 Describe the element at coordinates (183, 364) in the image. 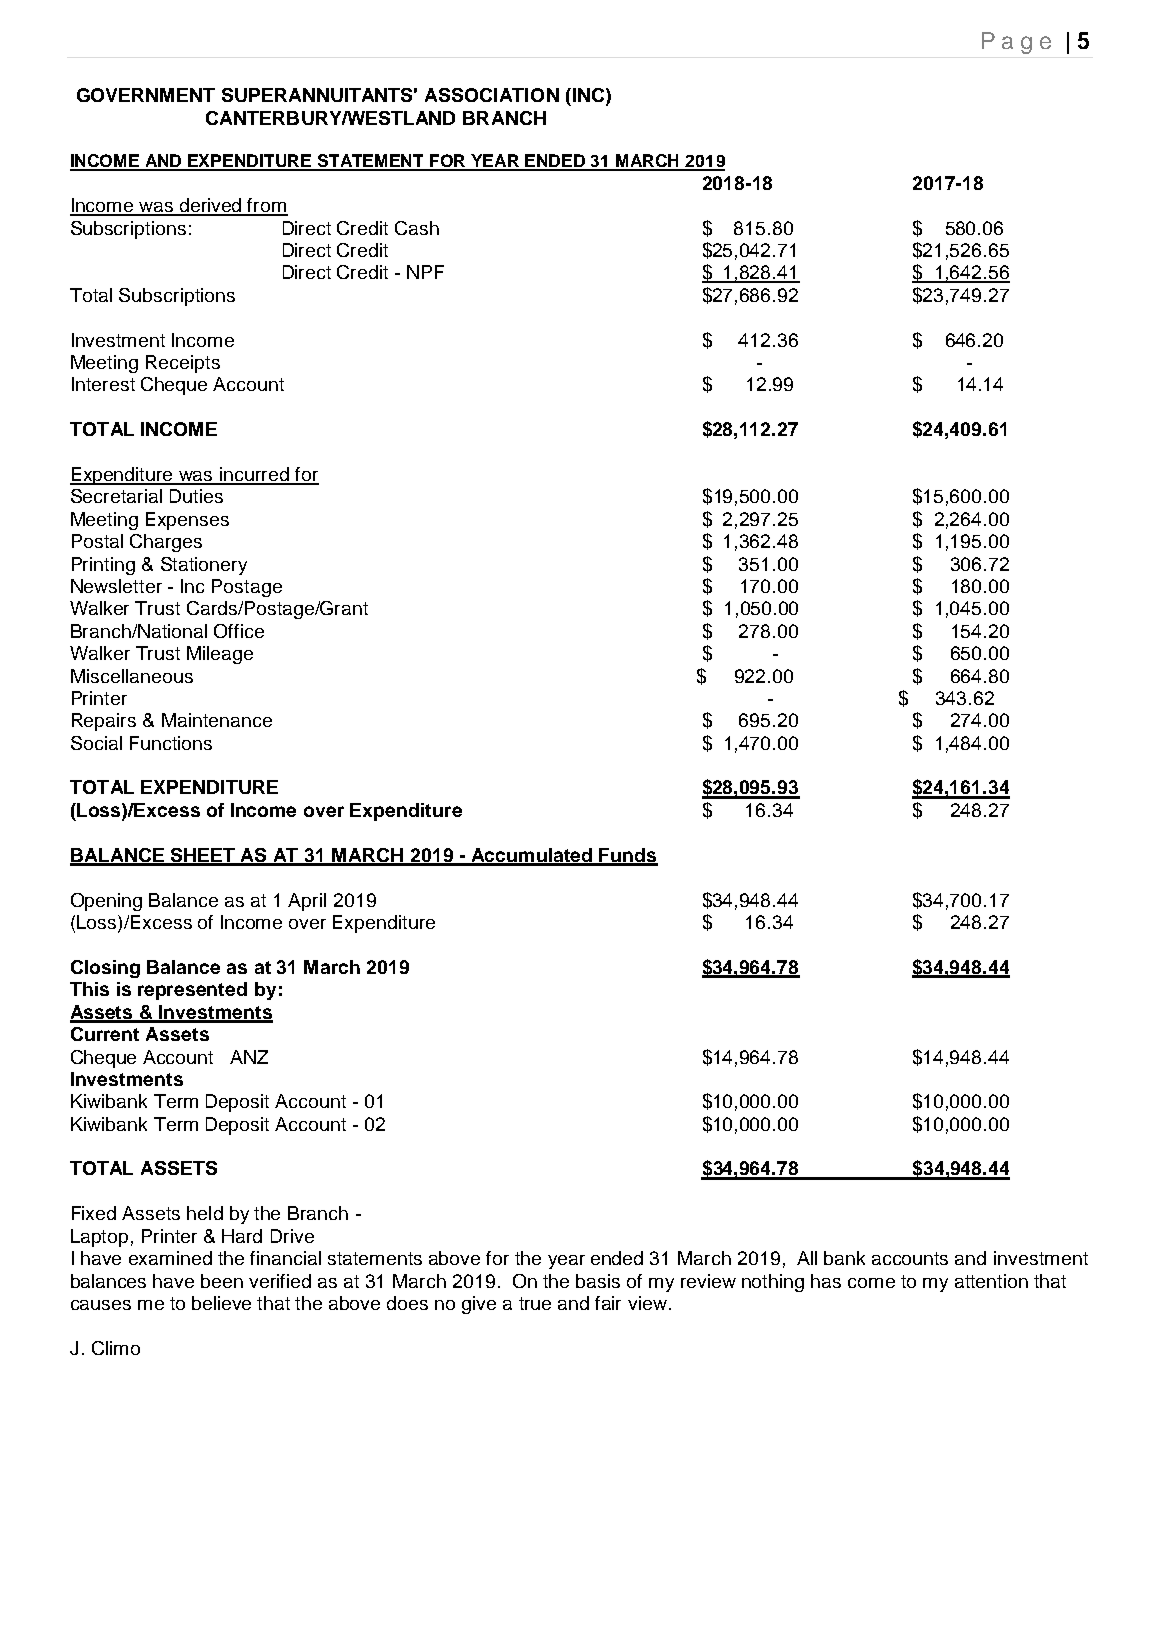

I see `Receipts` at that location.
